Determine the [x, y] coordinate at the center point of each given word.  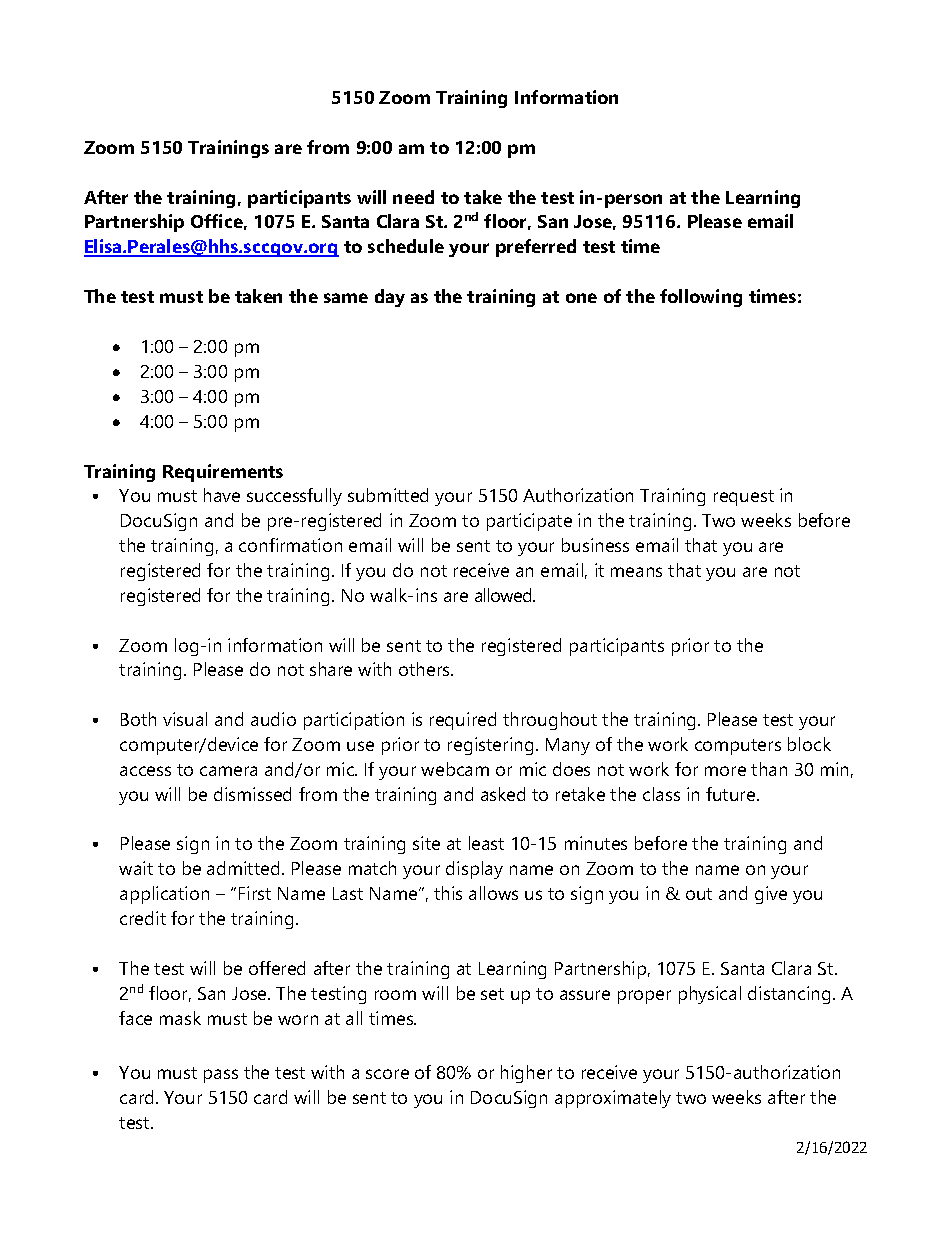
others [425, 669]
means [636, 572]
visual [185, 719]
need [413, 197]
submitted [388, 495]
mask [180, 1018]
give [771, 895]
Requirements [223, 473]
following [701, 298]
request [744, 498]
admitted [243, 868]
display [474, 870]
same [346, 298]
